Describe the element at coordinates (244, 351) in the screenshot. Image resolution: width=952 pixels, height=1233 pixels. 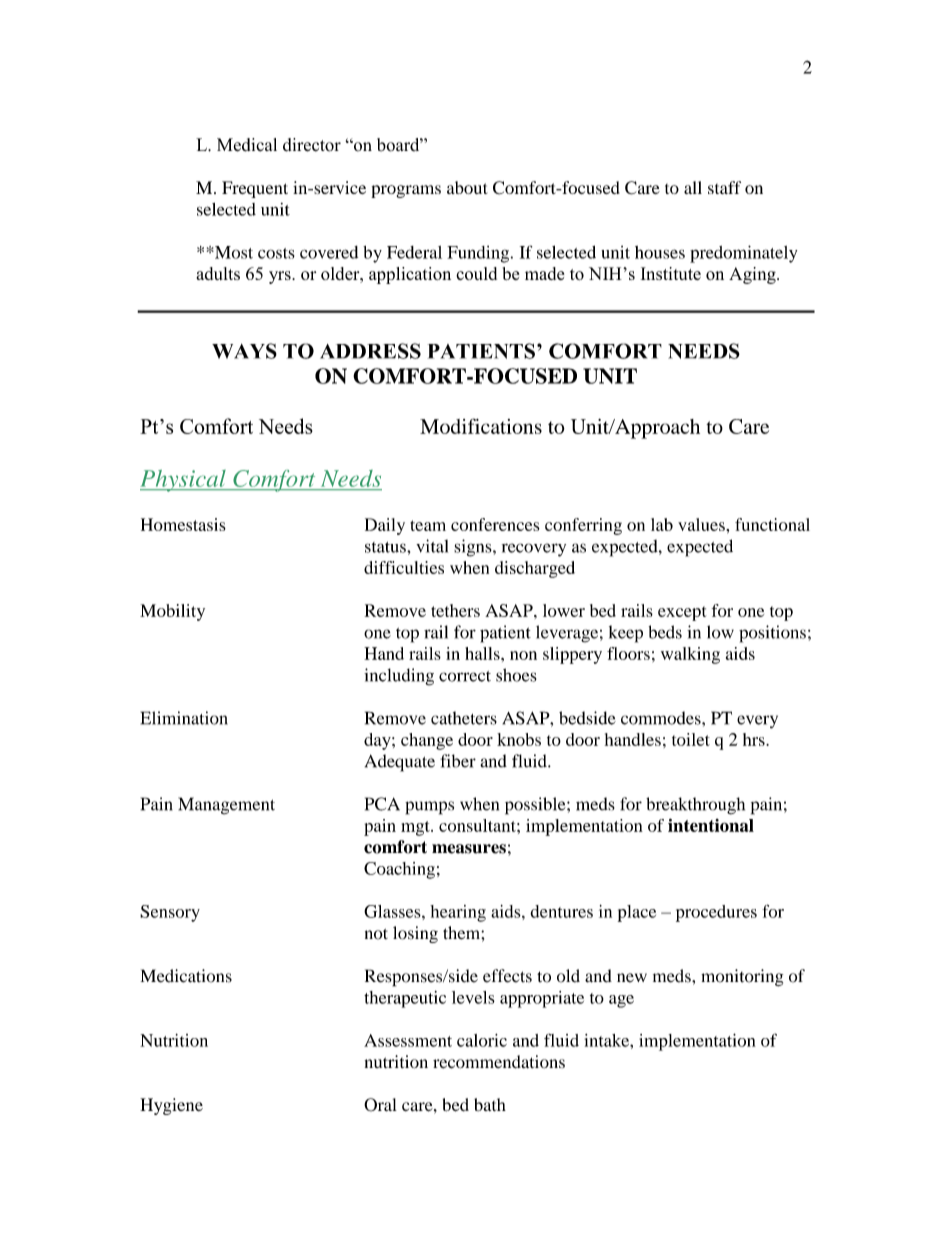
I see `WAYS` at that location.
